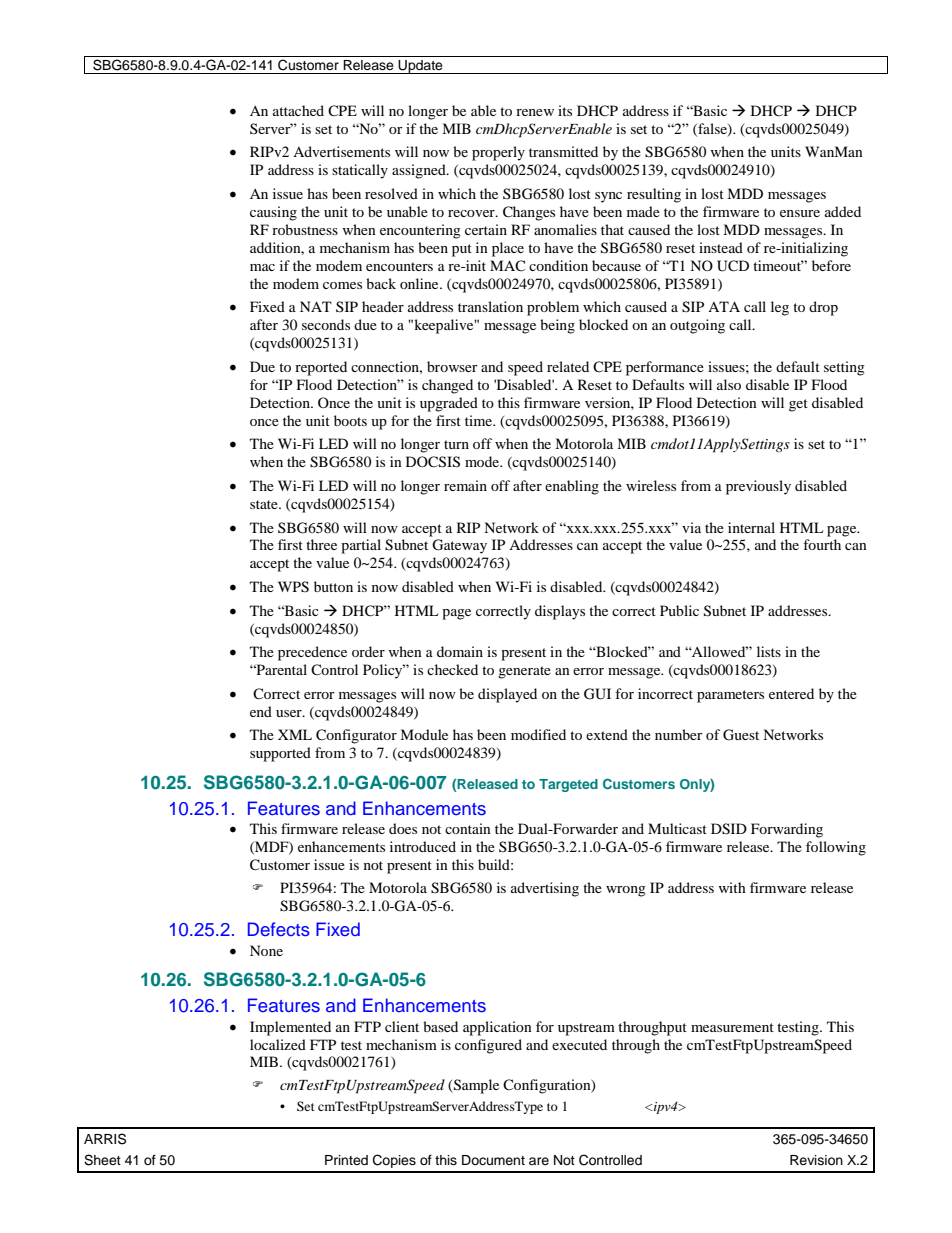 The image size is (952, 1233). What do you see at coordinates (732, 887) in the page?
I see `with` at bounding box center [732, 887].
